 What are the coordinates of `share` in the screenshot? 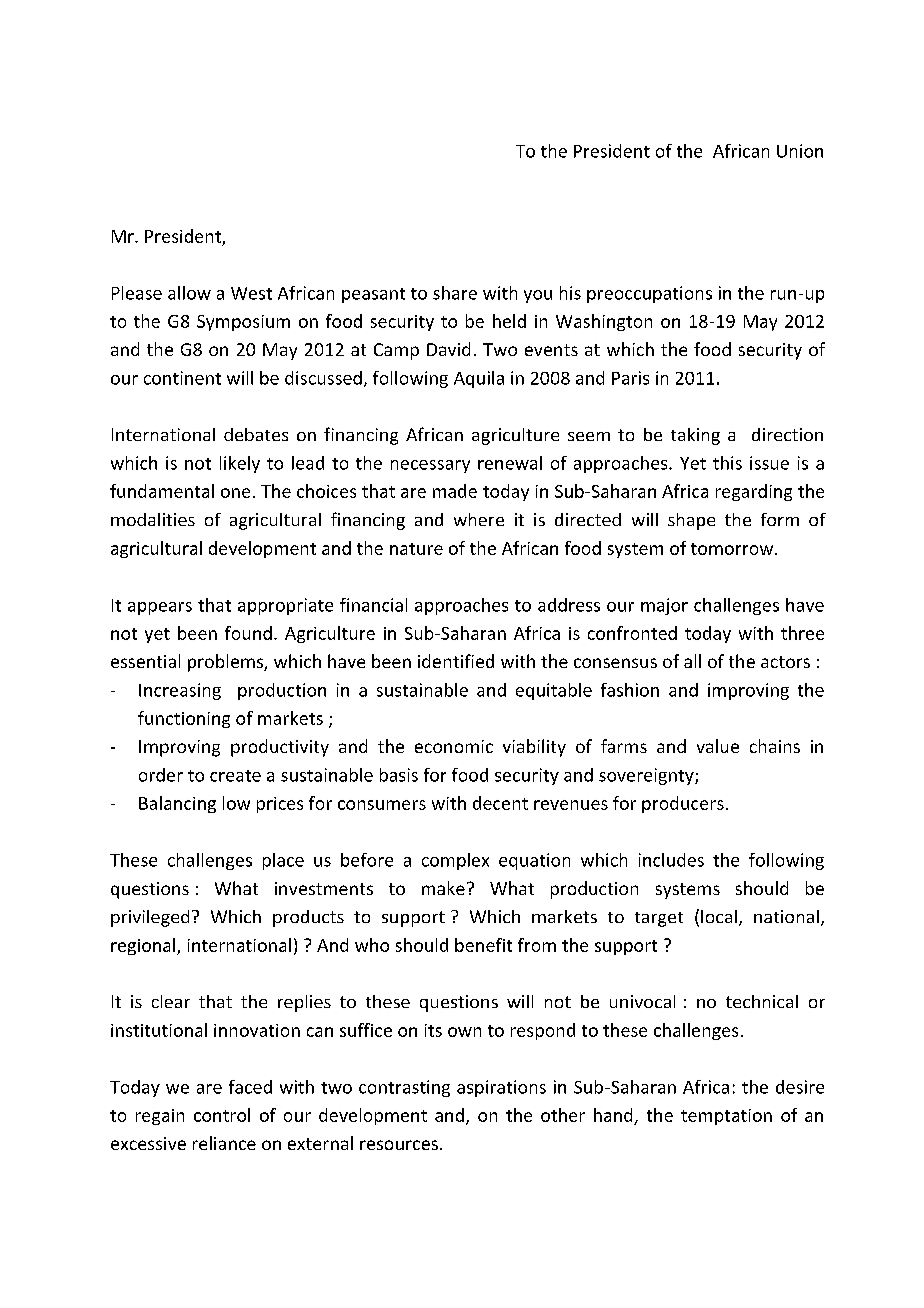 It's located at (455, 293).
